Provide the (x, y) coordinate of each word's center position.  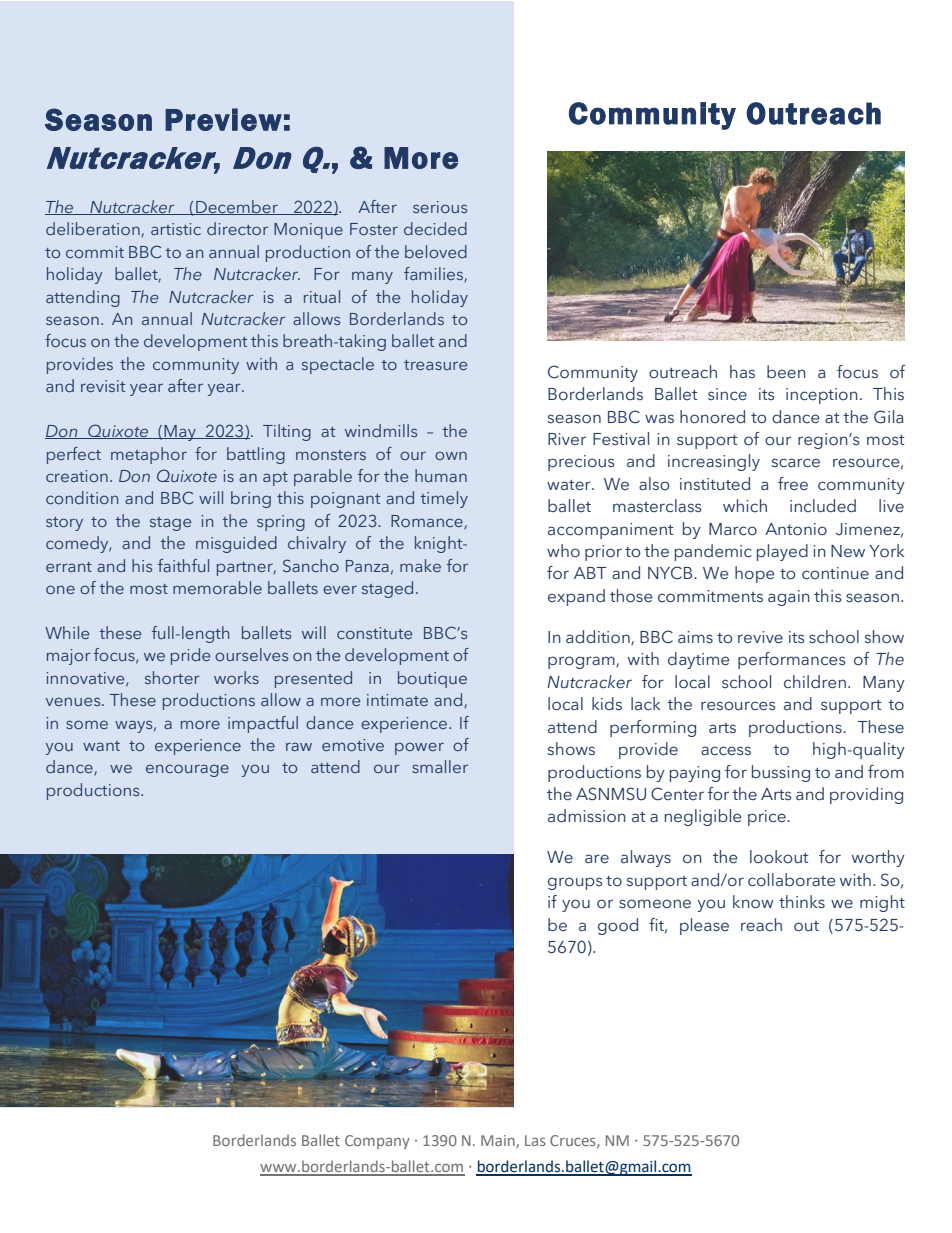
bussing (781, 773)
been (786, 372)
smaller (440, 766)
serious (440, 207)
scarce (796, 463)
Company (377, 1142)
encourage (187, 770)
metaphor (149, 455)
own (451, 455)
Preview (223, 119)
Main (499, 1141)
